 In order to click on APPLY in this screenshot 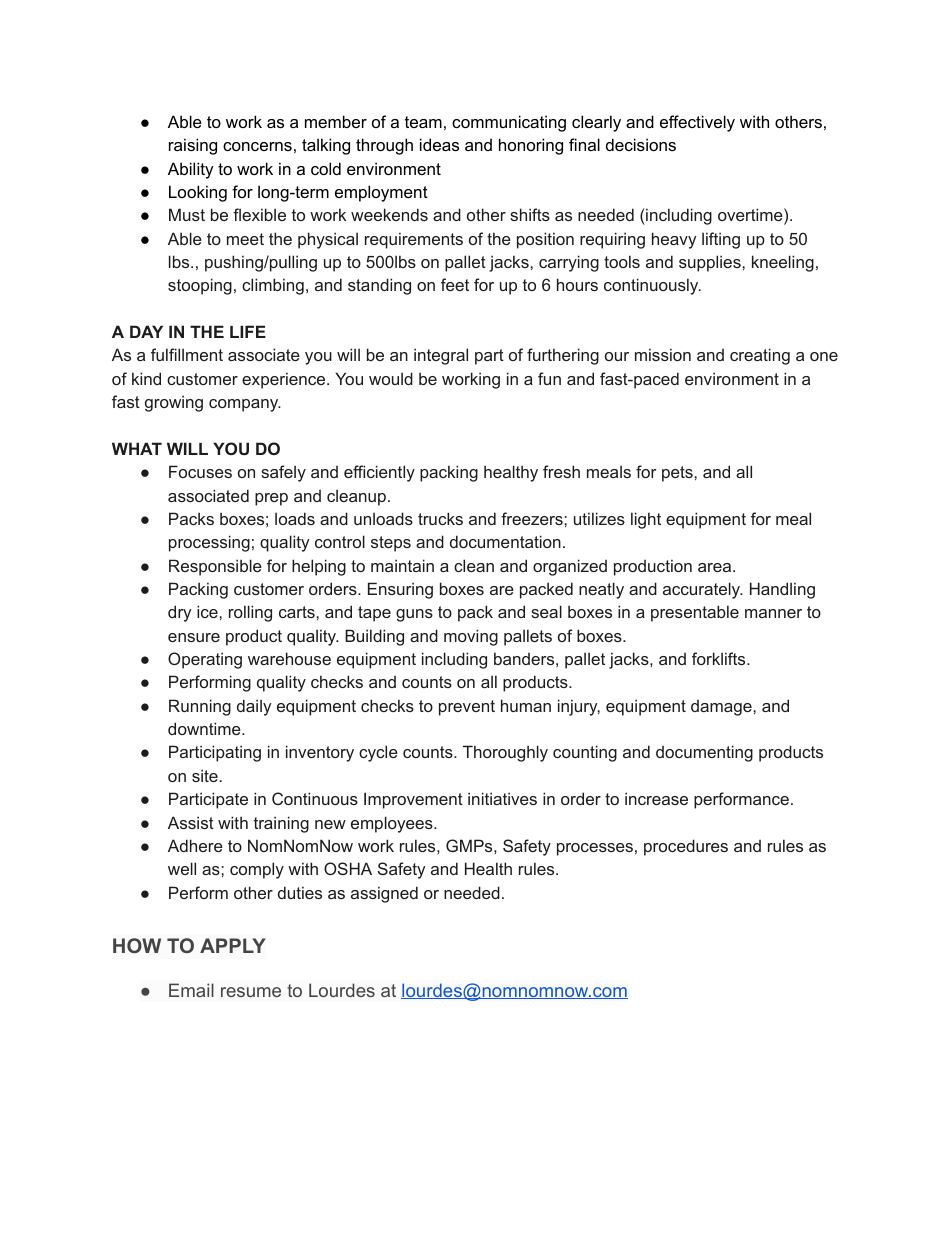, I will do `click(233, 945)`.
